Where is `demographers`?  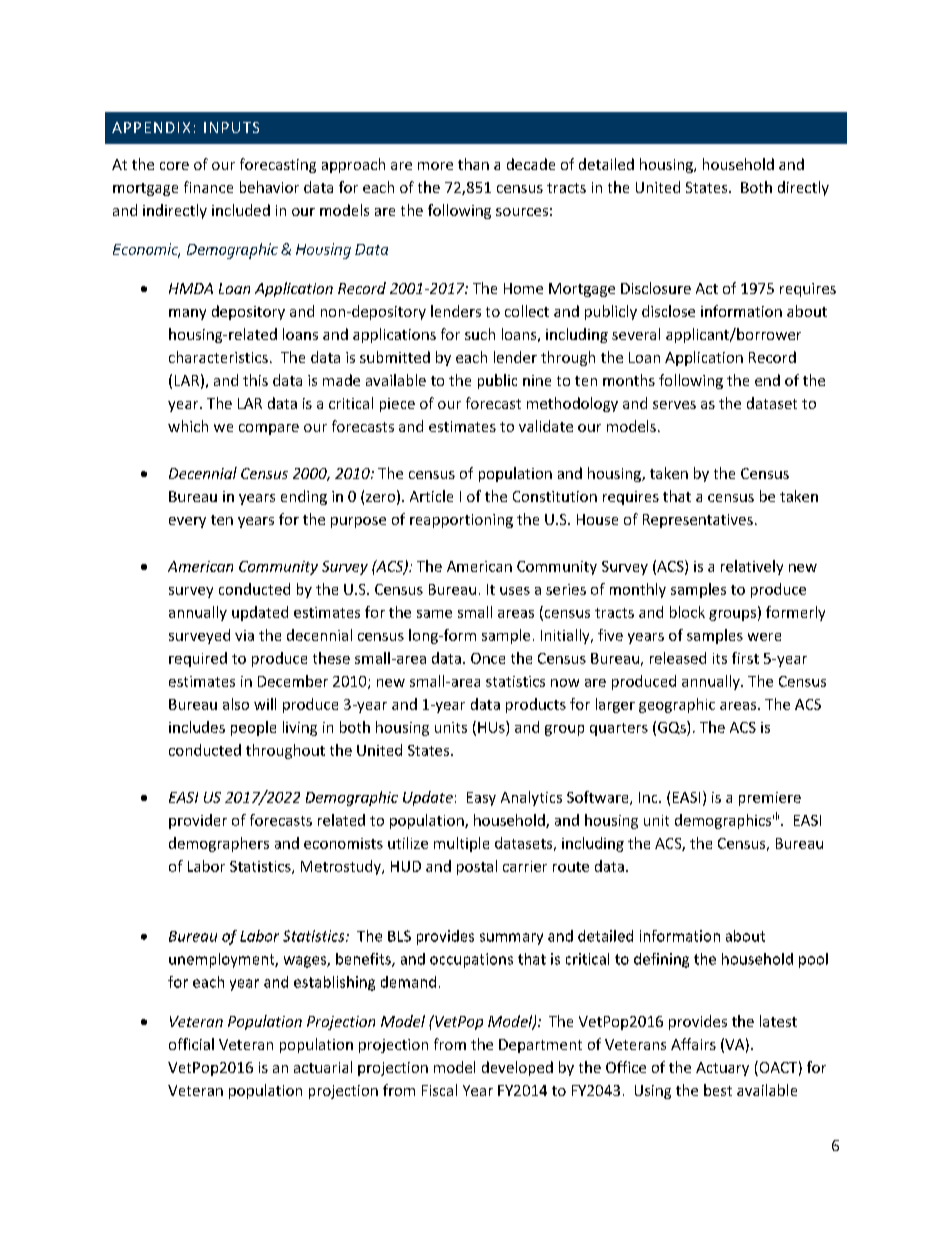
demographers is located at coordinates (219, 844).
